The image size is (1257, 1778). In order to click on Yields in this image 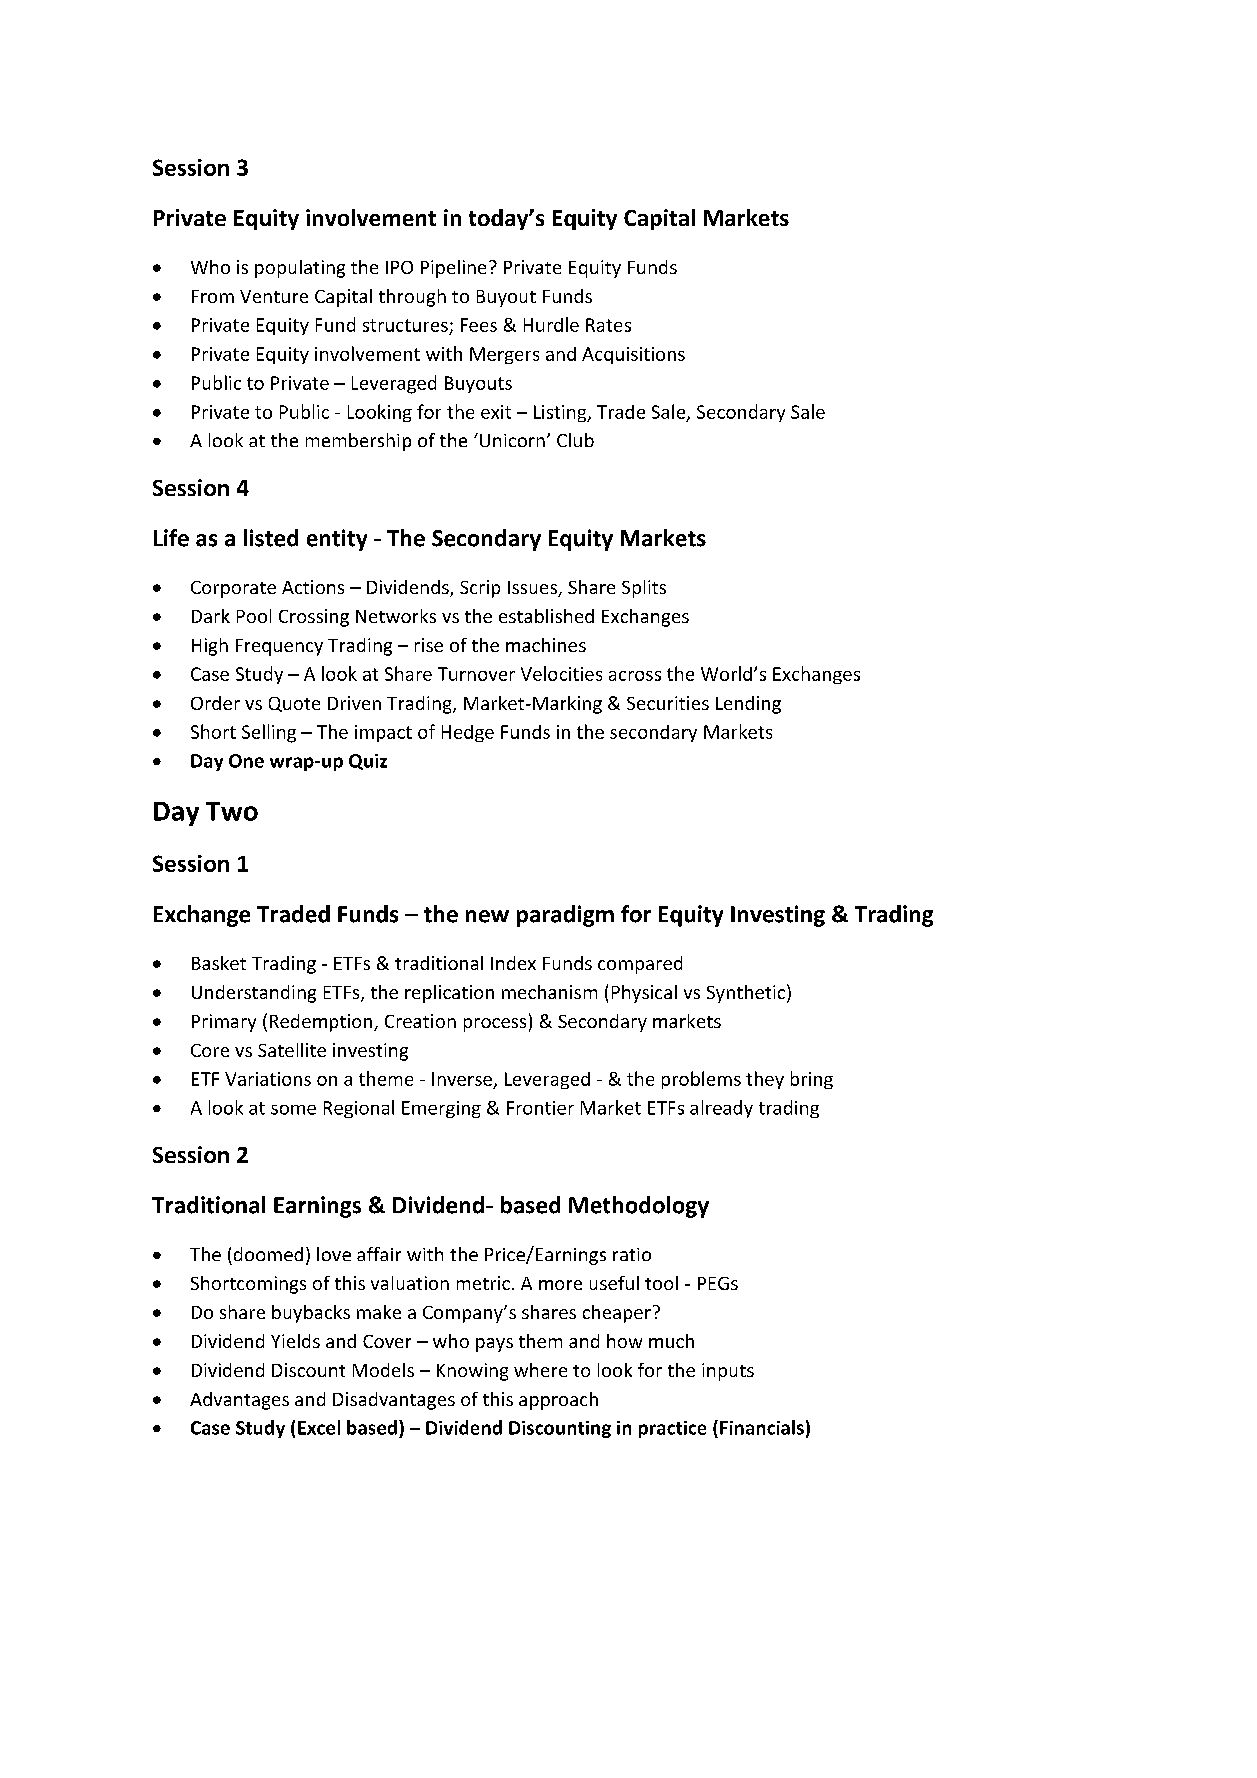, I will do `click(295, 1341)`.
